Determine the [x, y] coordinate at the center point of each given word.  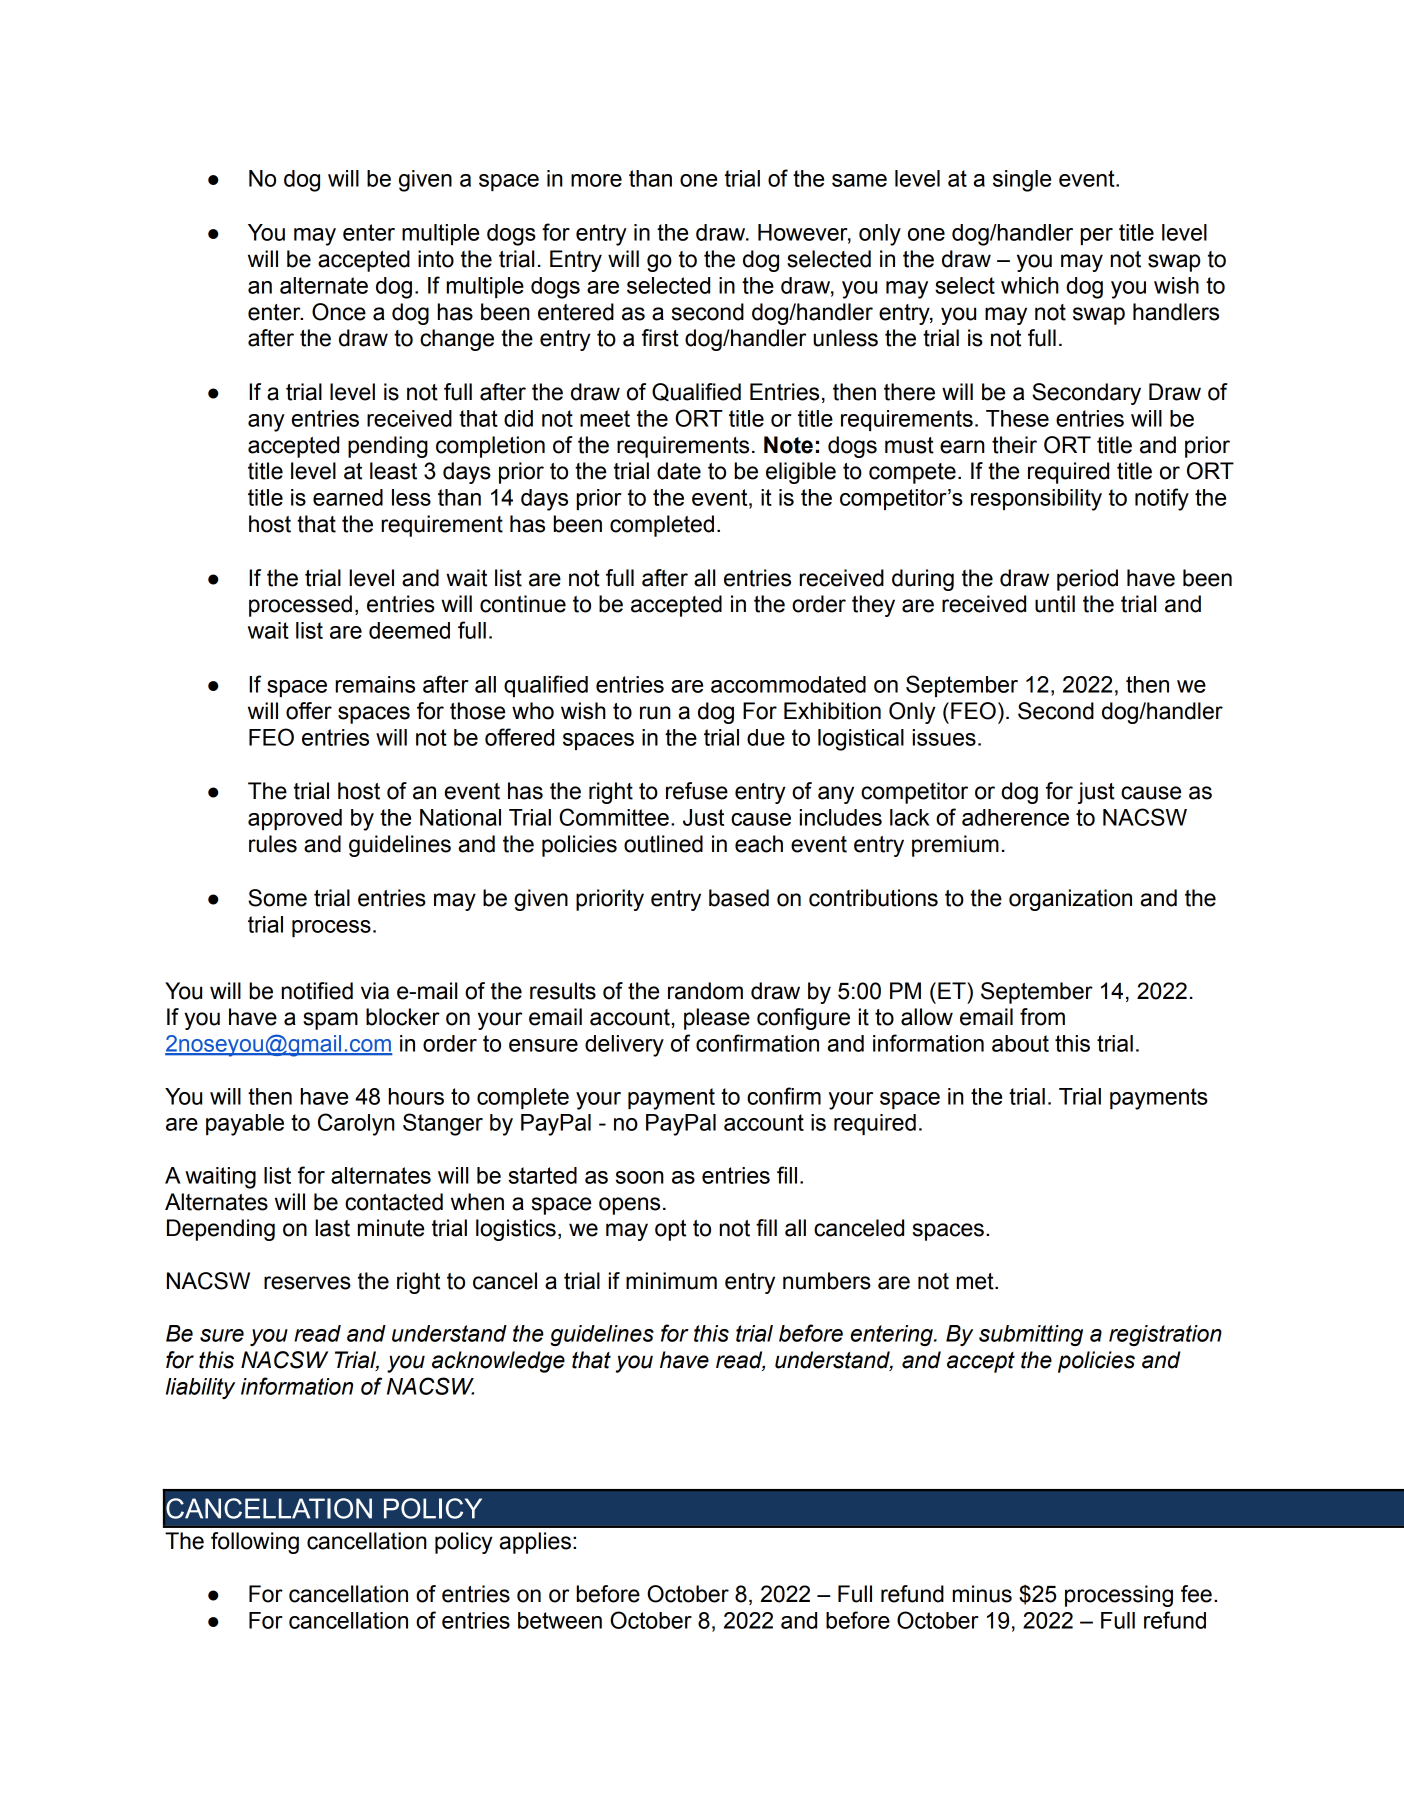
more [596, 180]
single [1022, 181]
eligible [801, 473]
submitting [1031, 1335]
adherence [1015, 817]
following [255, 1543]
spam [330, 1021]
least [393, 471]
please [717, 1019]
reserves [307, 1283]
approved [295, 819]
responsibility [1036, 500]
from [1042, 1017]
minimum [671, 1281]
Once [339, 312]
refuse [697, 791]
